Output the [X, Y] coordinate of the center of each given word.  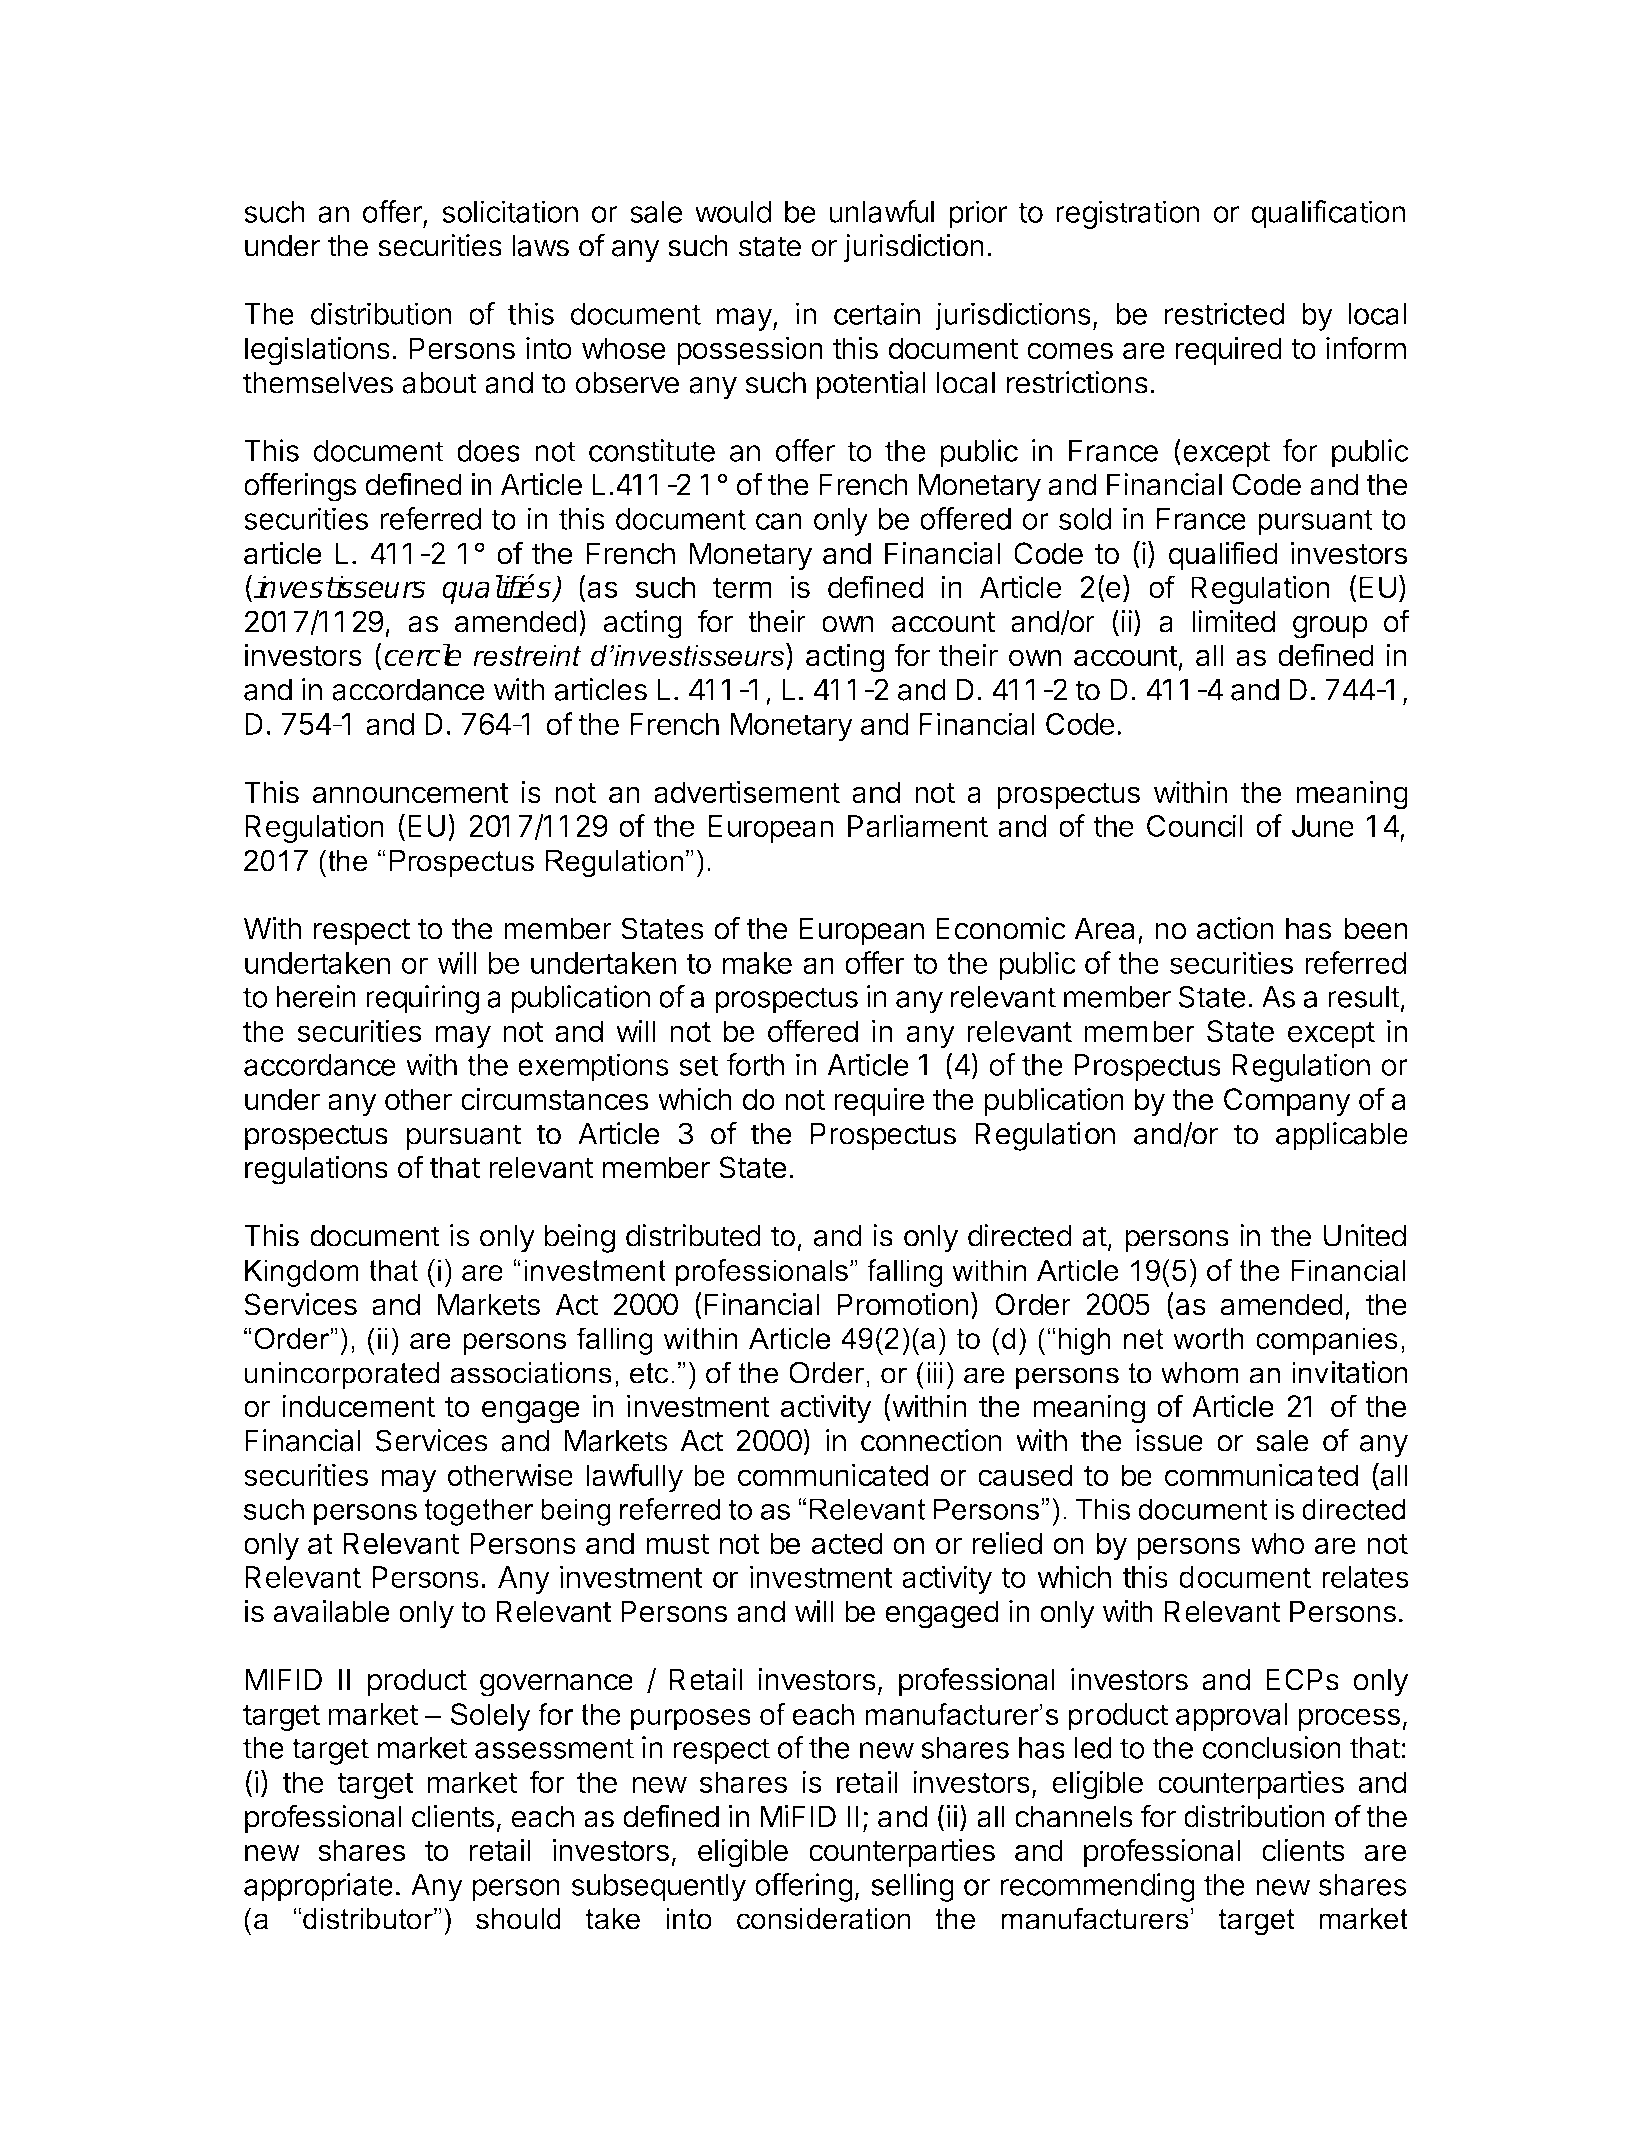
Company [1287, 1102]
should [518, 1919]
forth [755, 1064]
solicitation [510, 211]
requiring [422, 999]
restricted [1225, 313]
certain [877, 313]
